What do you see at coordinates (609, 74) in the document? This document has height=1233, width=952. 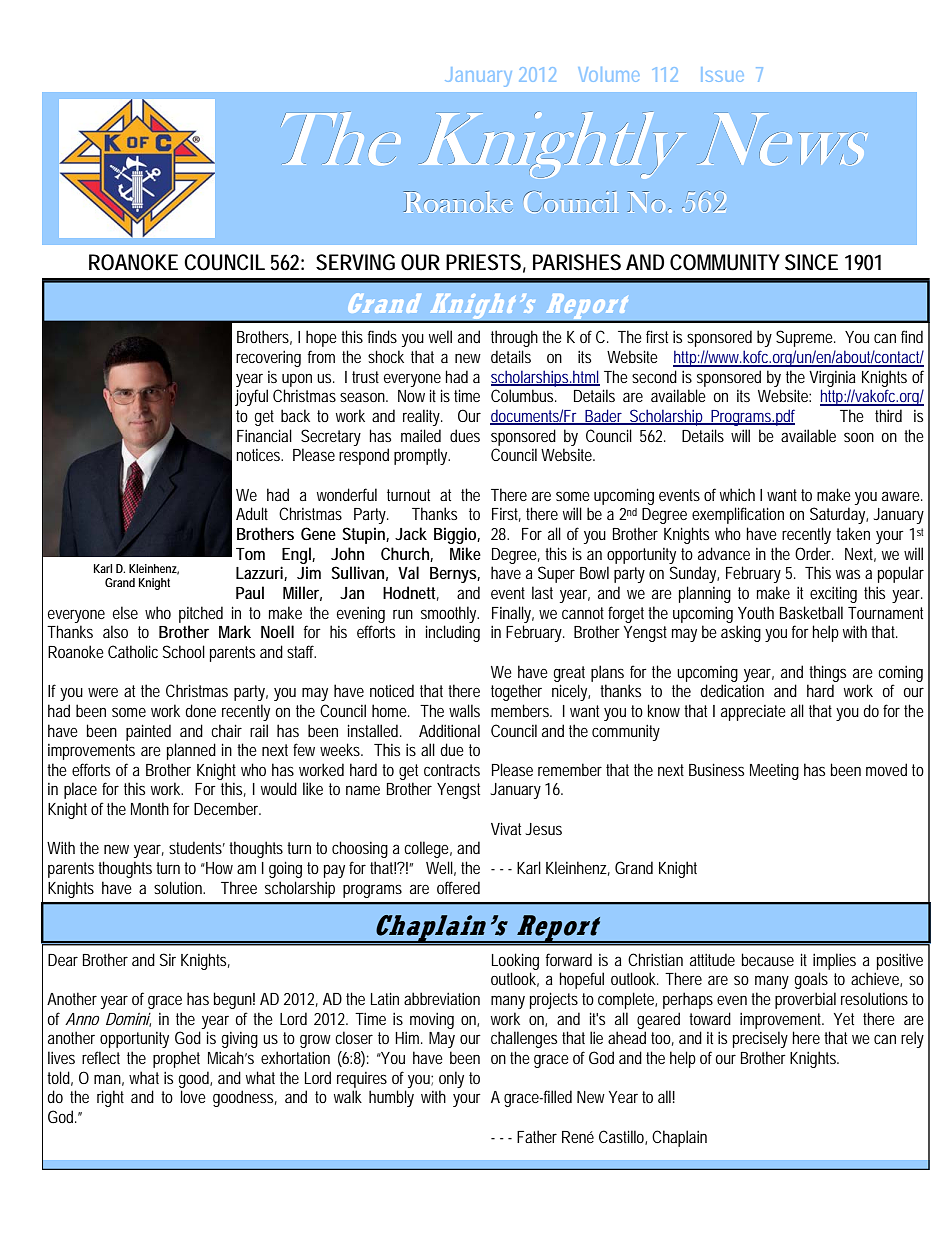 I see `Volume` at bounding box center [609, 74].
